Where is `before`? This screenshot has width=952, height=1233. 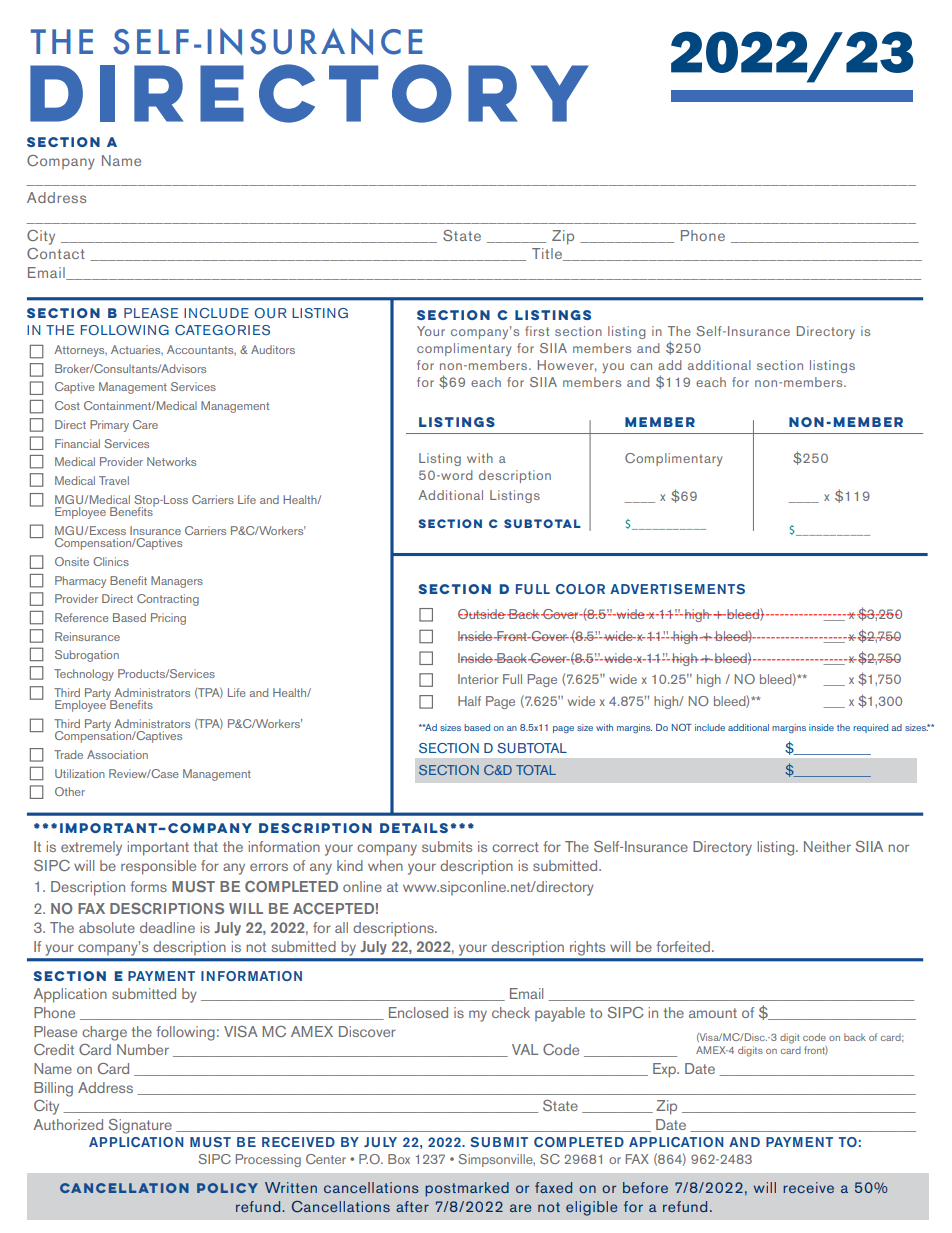
before is located at coordinates (645, 1187).
